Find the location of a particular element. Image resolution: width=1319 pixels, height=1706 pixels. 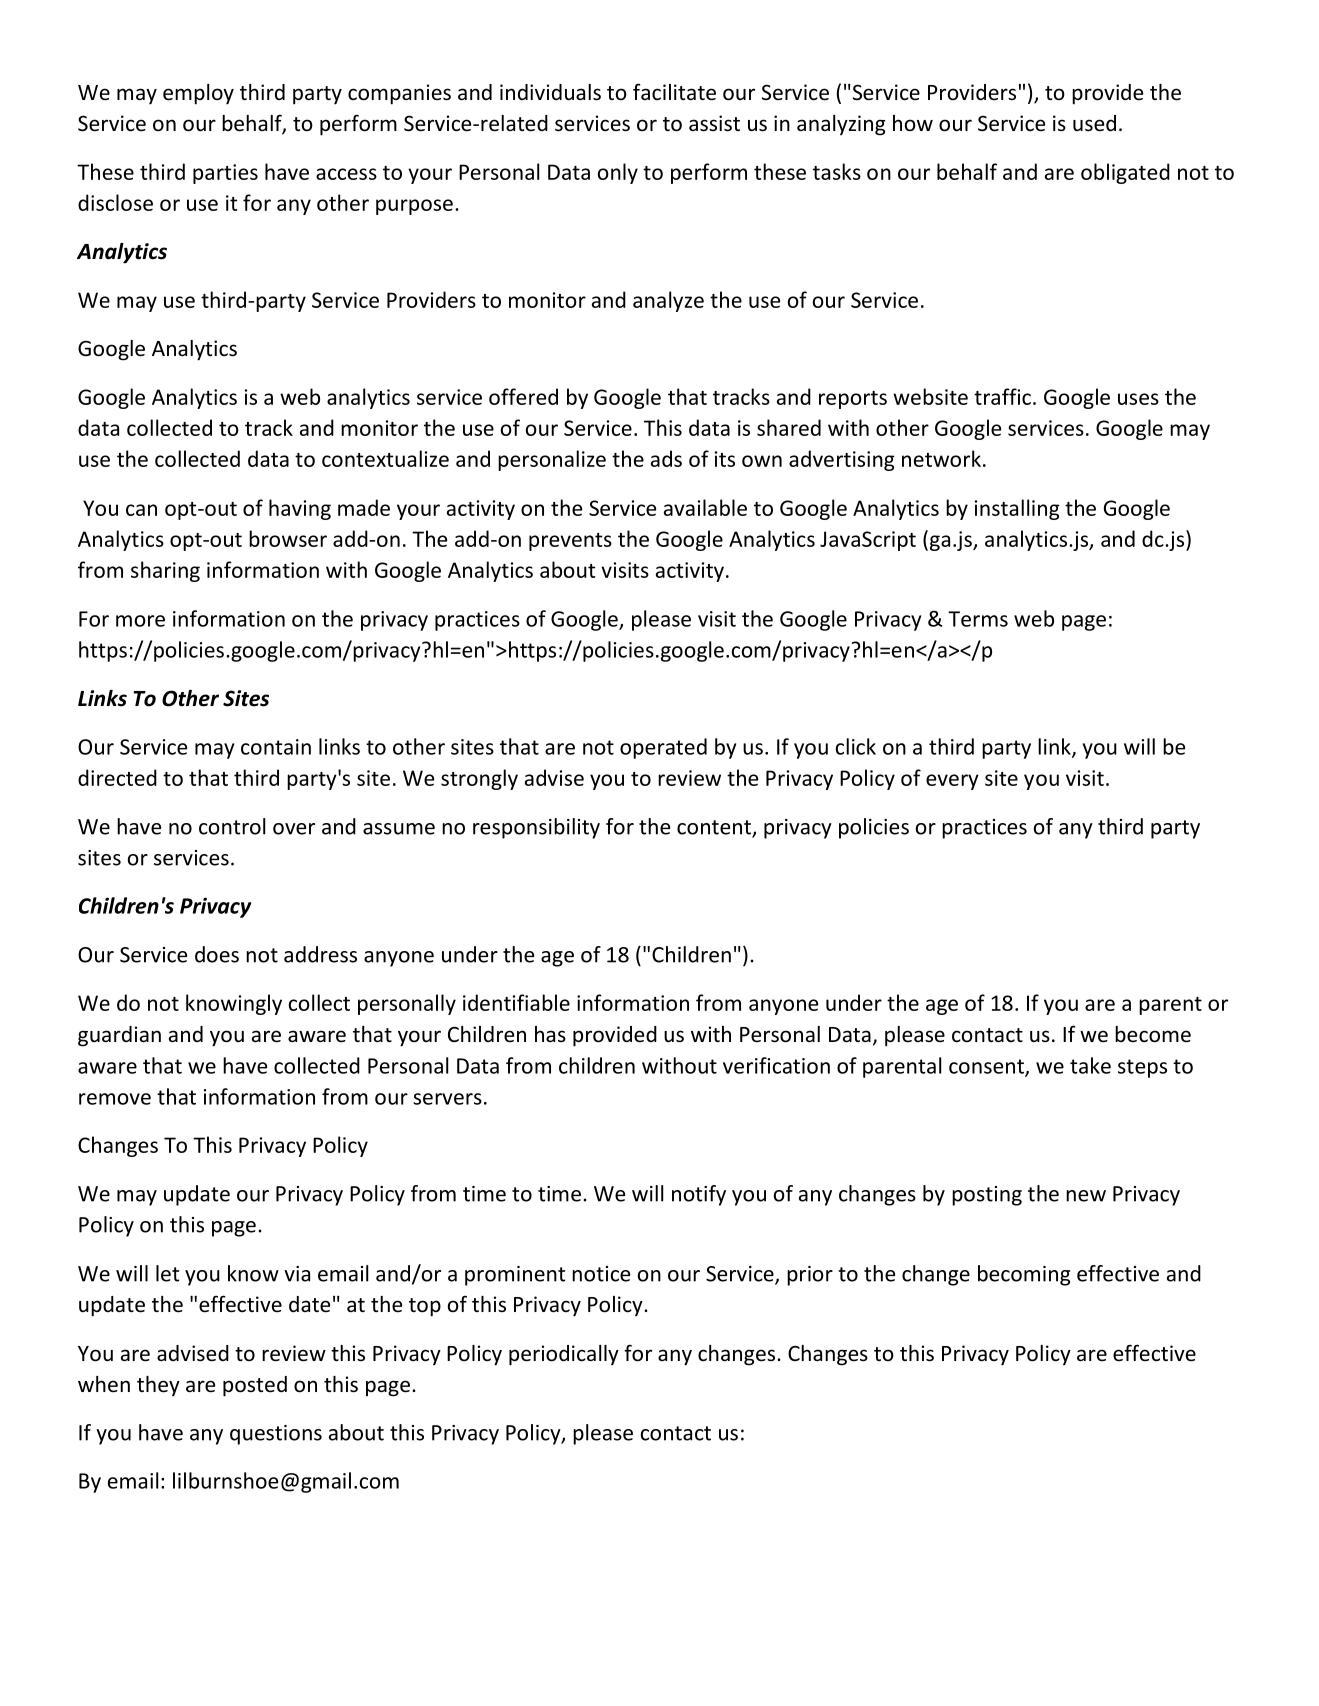

periodically is located at coordinates (564, 1355).
